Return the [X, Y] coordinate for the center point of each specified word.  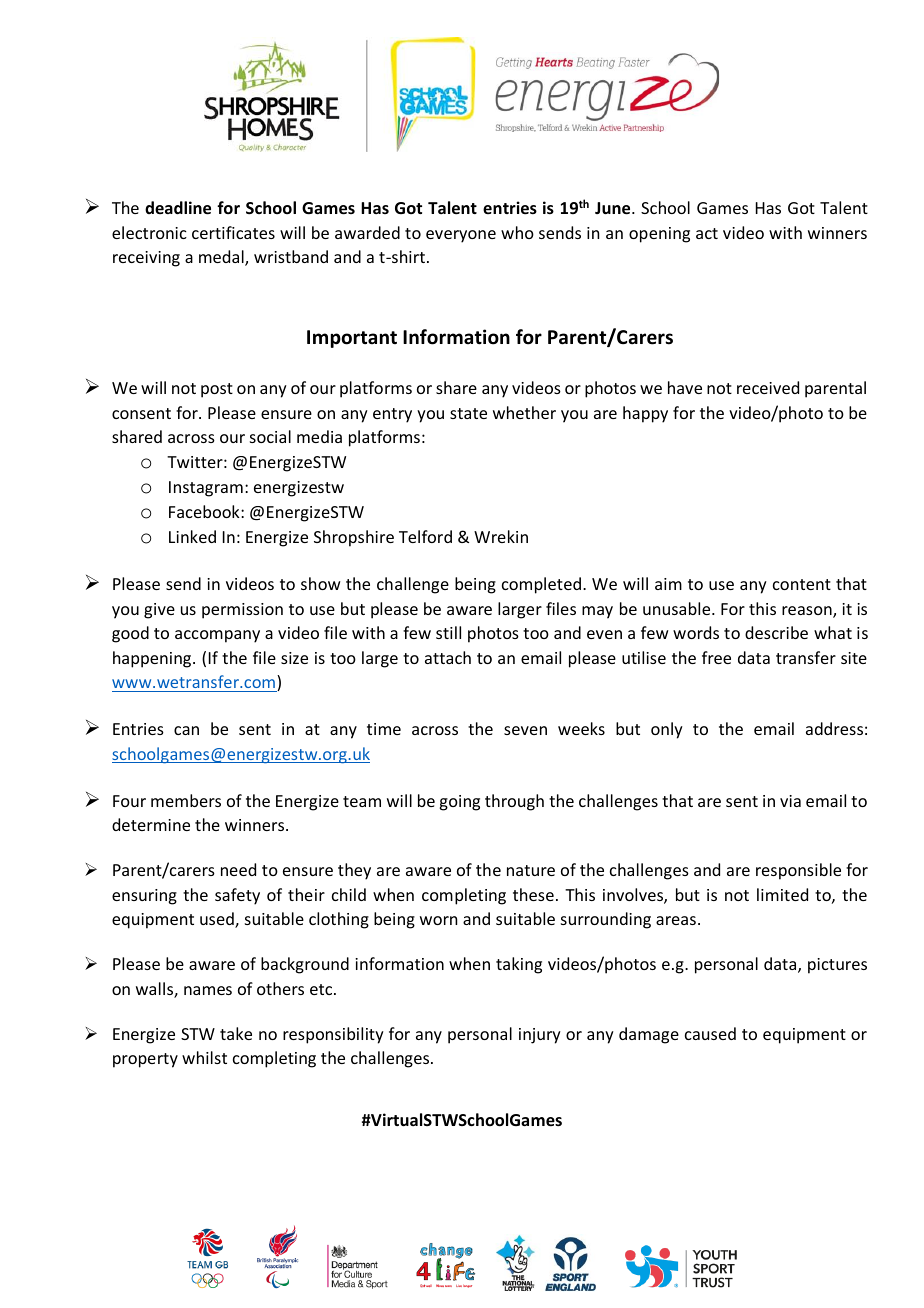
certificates [233, 232]
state [468, 413]
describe [776, 632]
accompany [217, 636]
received [768, 387]
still [448, 632]
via [790, 801]
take [236, 1033]
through [514, 802]
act [707, 233]
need [238, 869]
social [270, 436]
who [517, 232]
